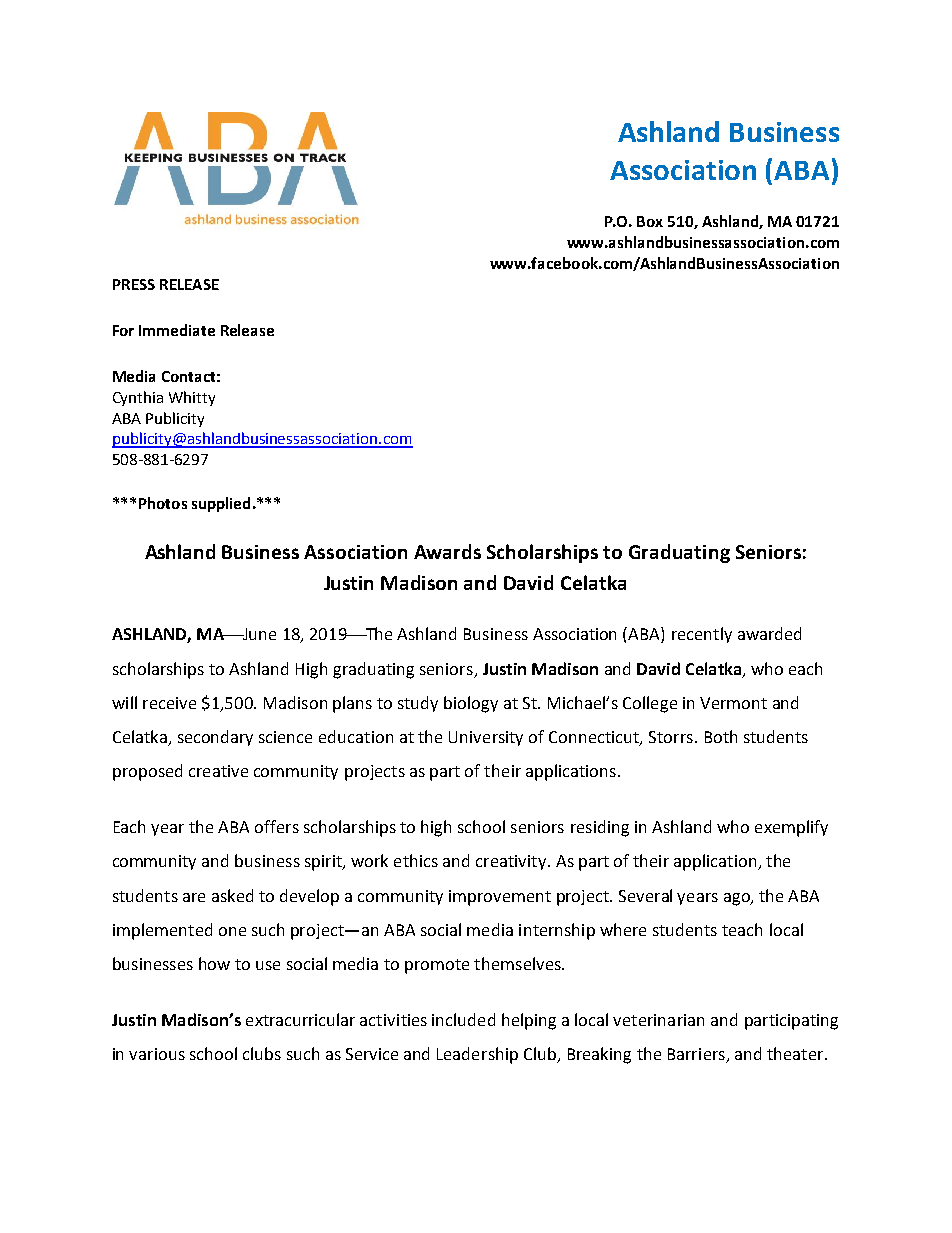  Describe the element at coordinates (650, 221) in the image. I see `Box` at that location.
